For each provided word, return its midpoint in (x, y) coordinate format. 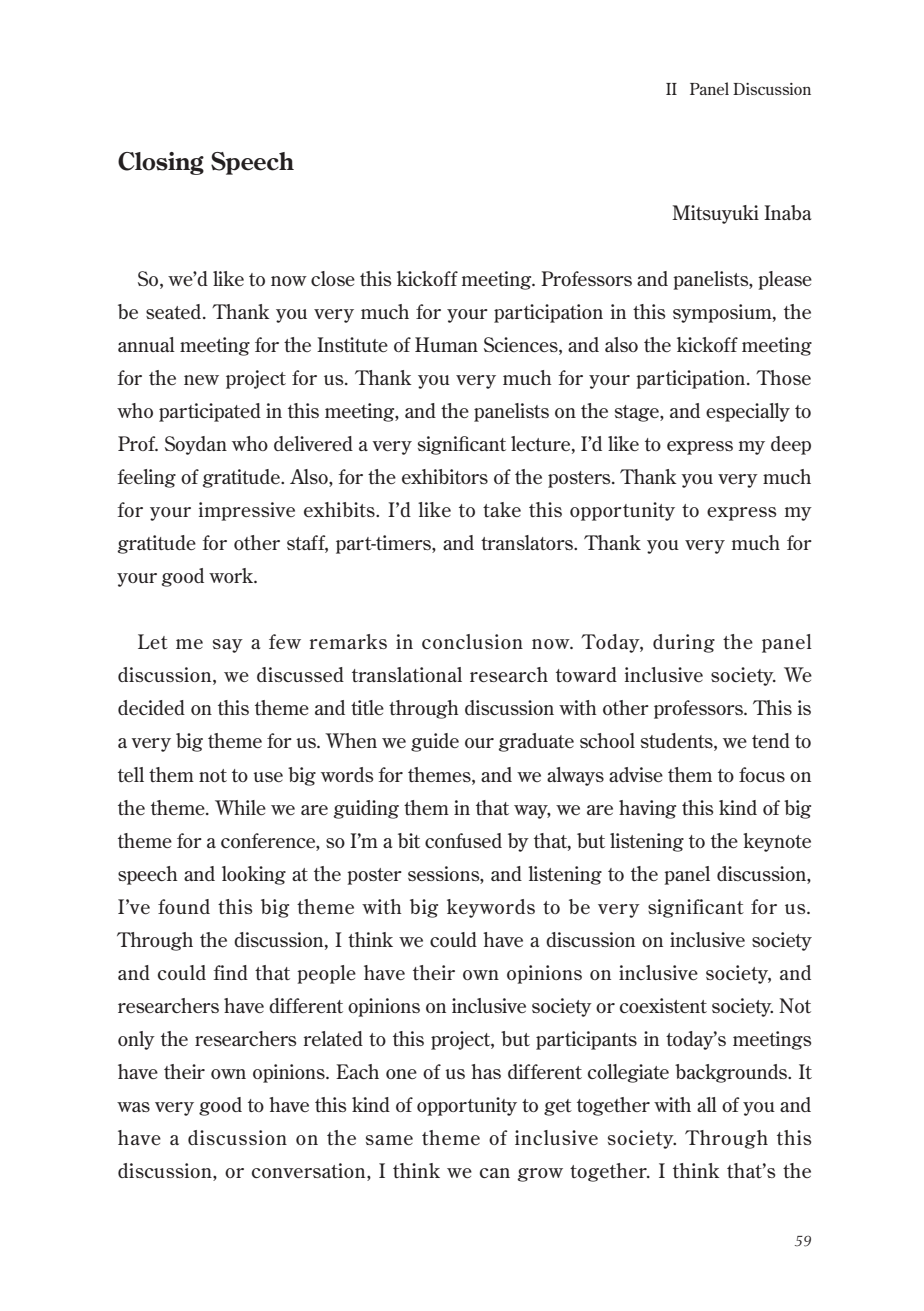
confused (463, 840)
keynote (777, 842)
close (333, 278)
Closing (161, 163)
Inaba (787, 212)
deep (791, 445)
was (133, 1107)
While (240, 807)
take (502, 509)
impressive (247, 511)
